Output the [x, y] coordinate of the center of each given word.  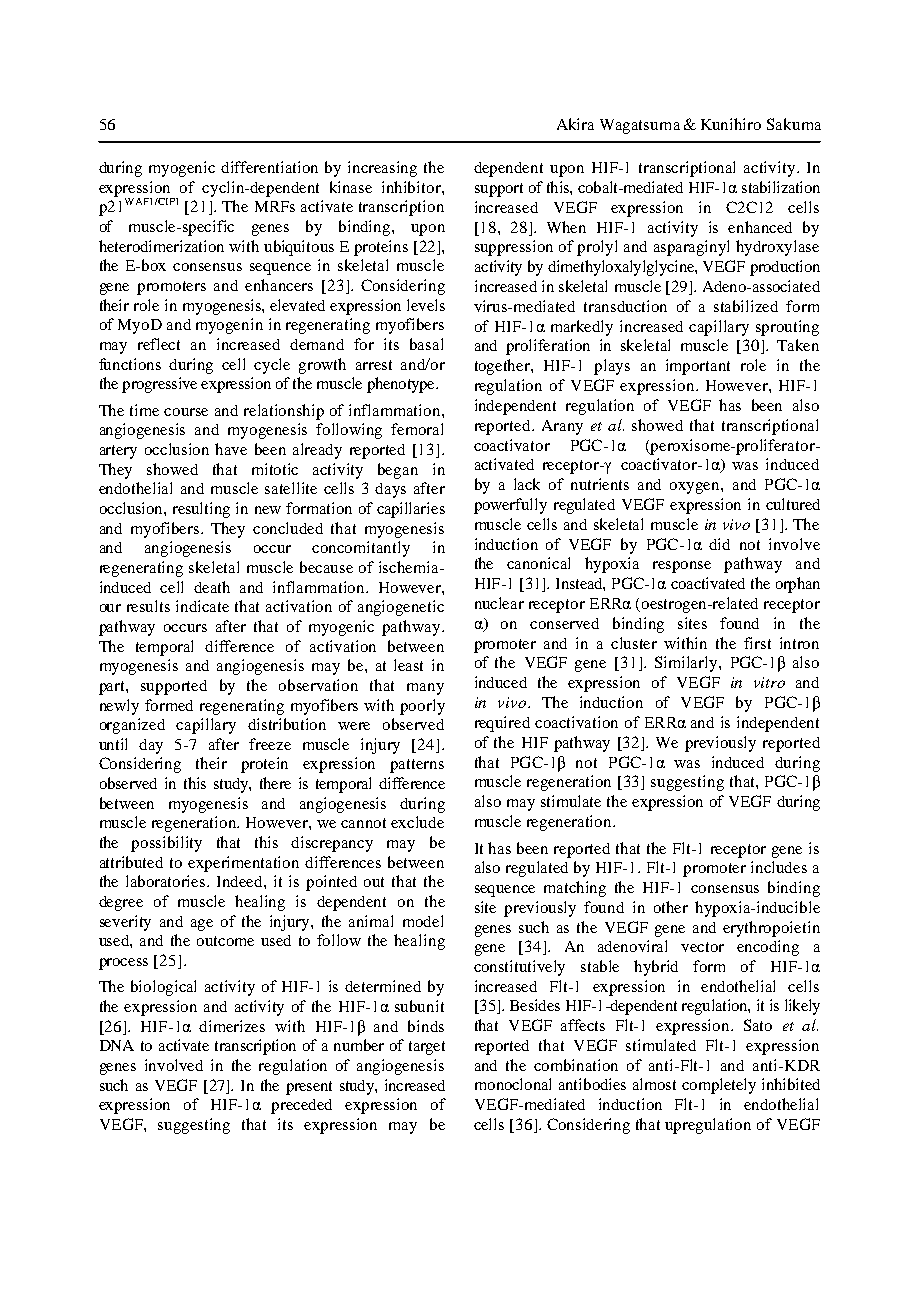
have [231, 449]
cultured [793, 504]
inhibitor [412, 187]
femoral [417, 429]
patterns [417, 766]
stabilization [781, 187]
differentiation [269, 167]
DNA [117, 1045]
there [275, 783]
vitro [769, 682]
